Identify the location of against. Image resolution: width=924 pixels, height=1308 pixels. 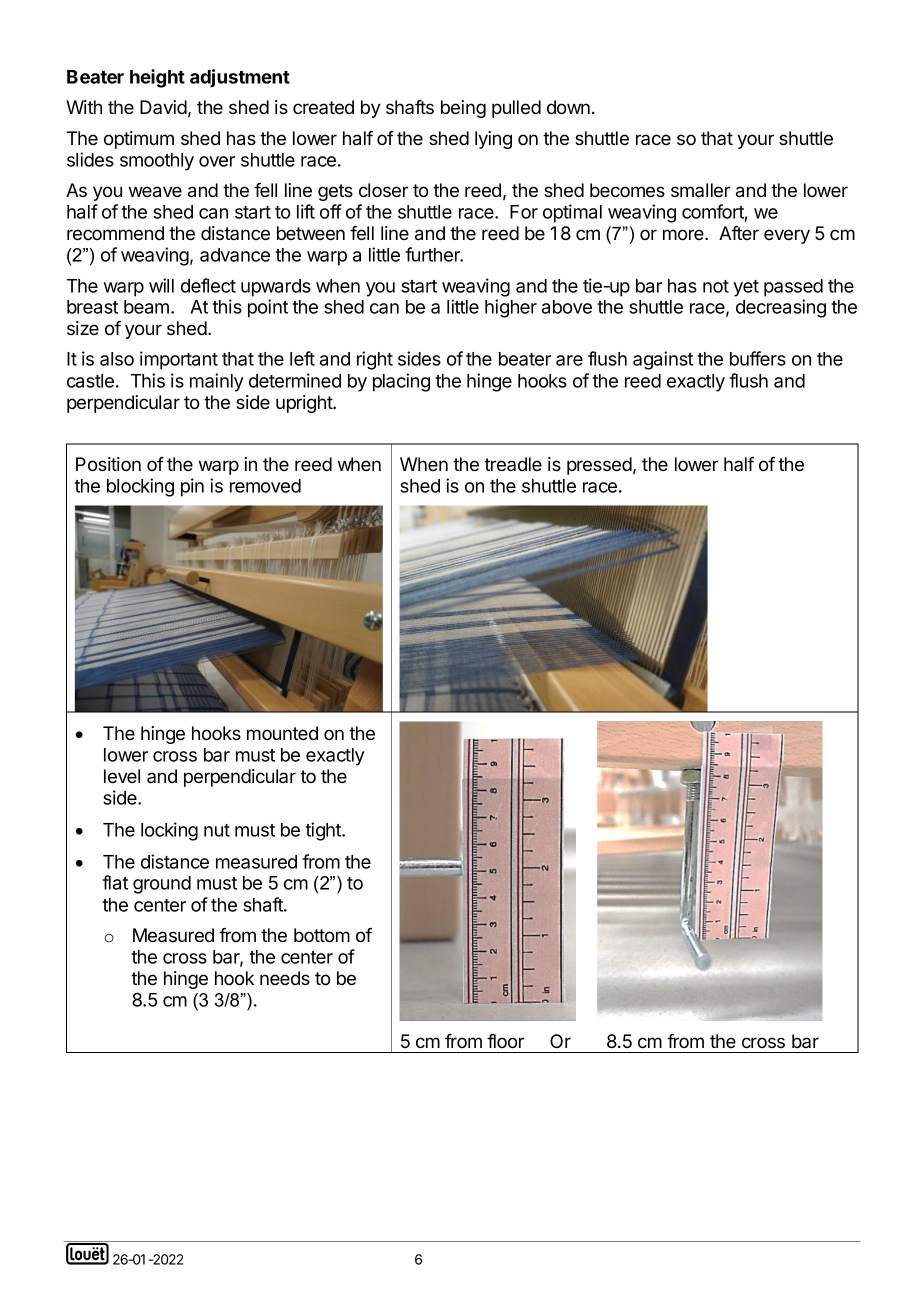
(663, 360).
